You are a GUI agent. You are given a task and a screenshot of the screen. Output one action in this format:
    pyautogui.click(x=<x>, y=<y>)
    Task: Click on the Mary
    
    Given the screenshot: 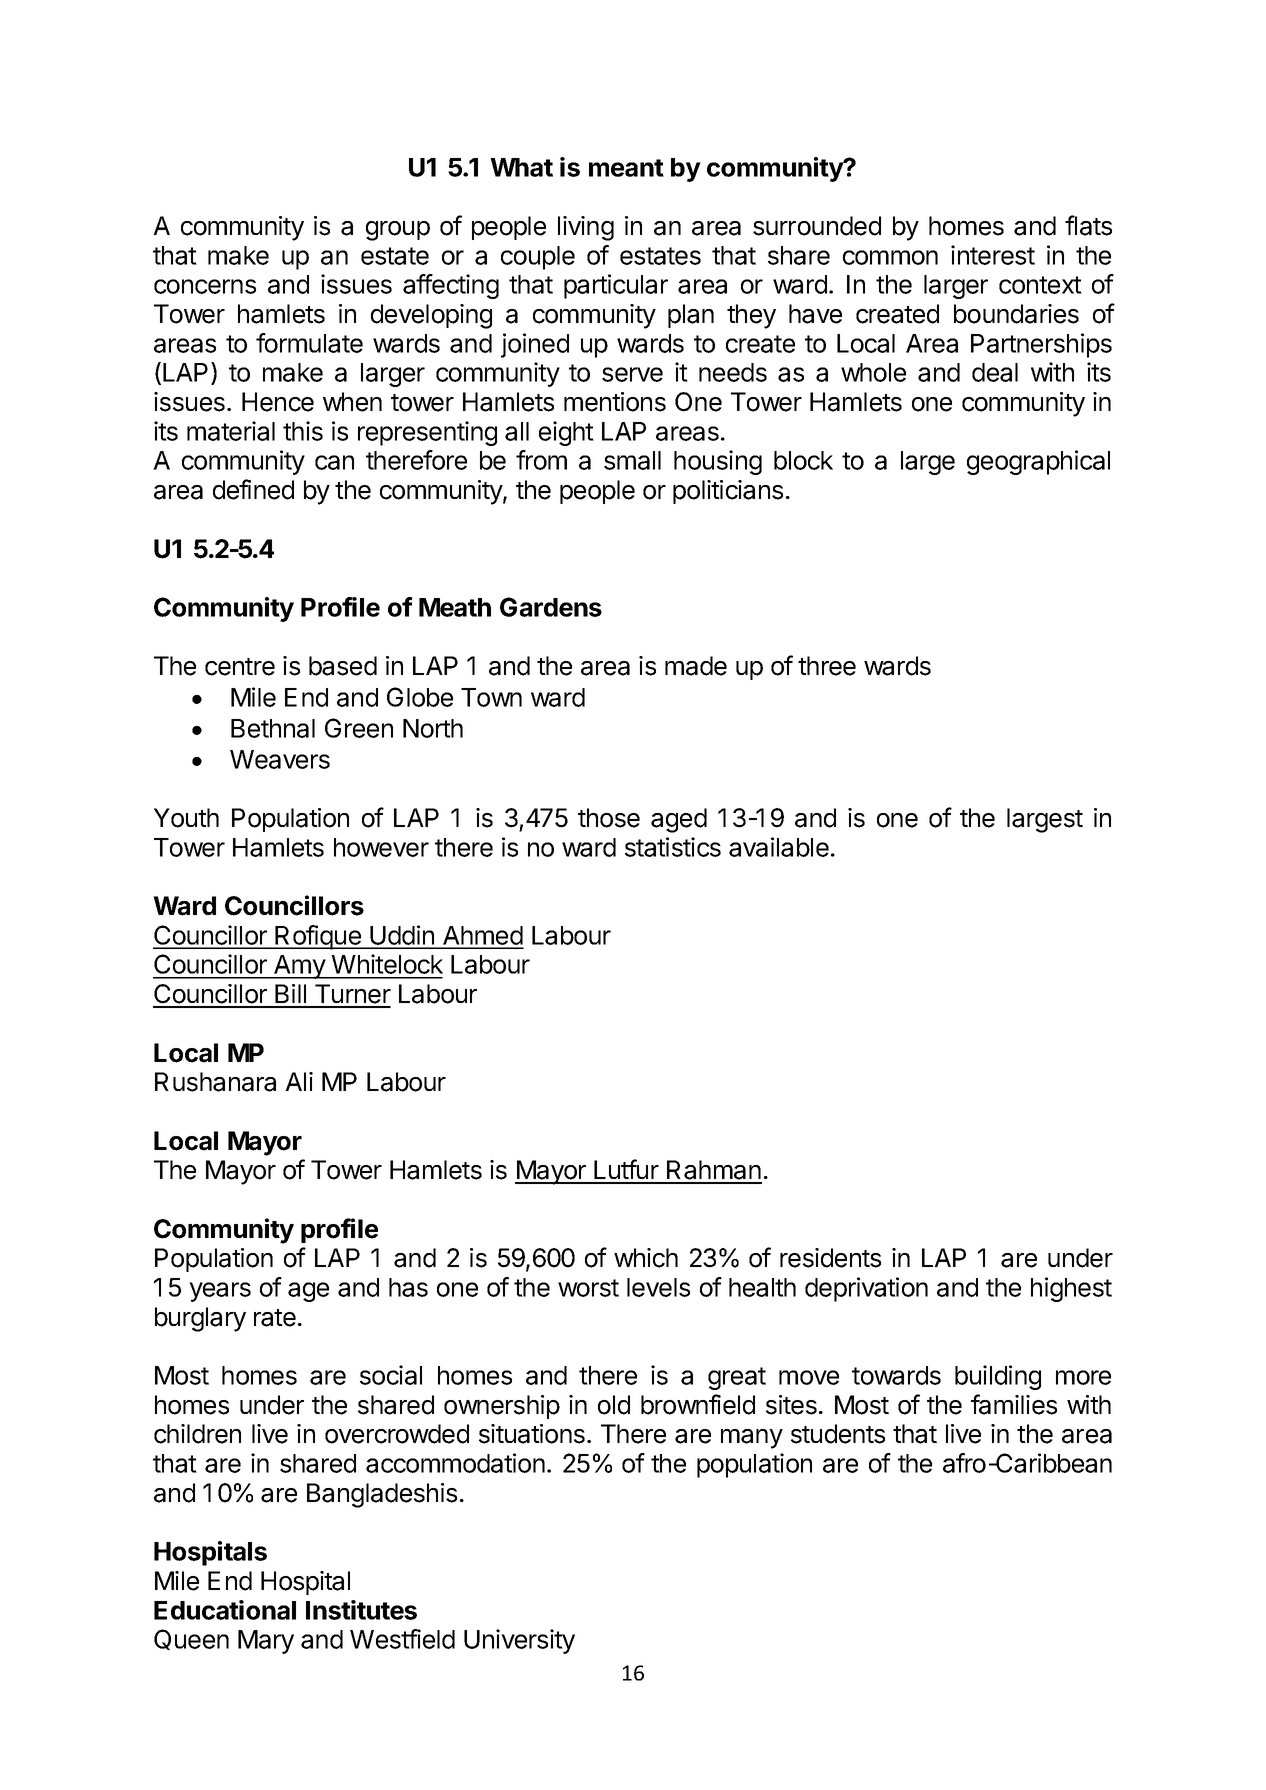 What is the action you would take?
    pyautogui.click(x=266, y=1642)
